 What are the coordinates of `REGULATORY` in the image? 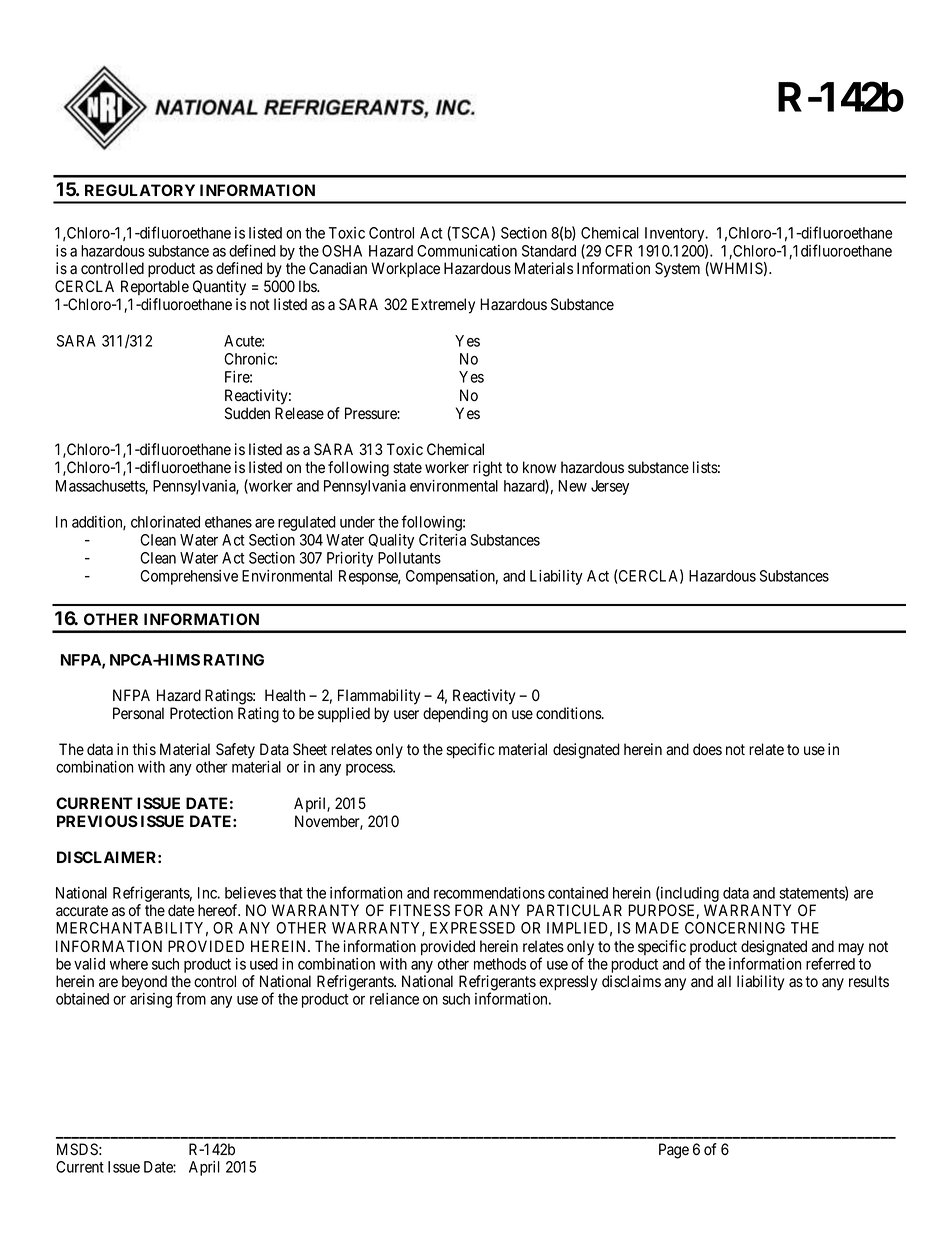 It's located at (140, 190).
